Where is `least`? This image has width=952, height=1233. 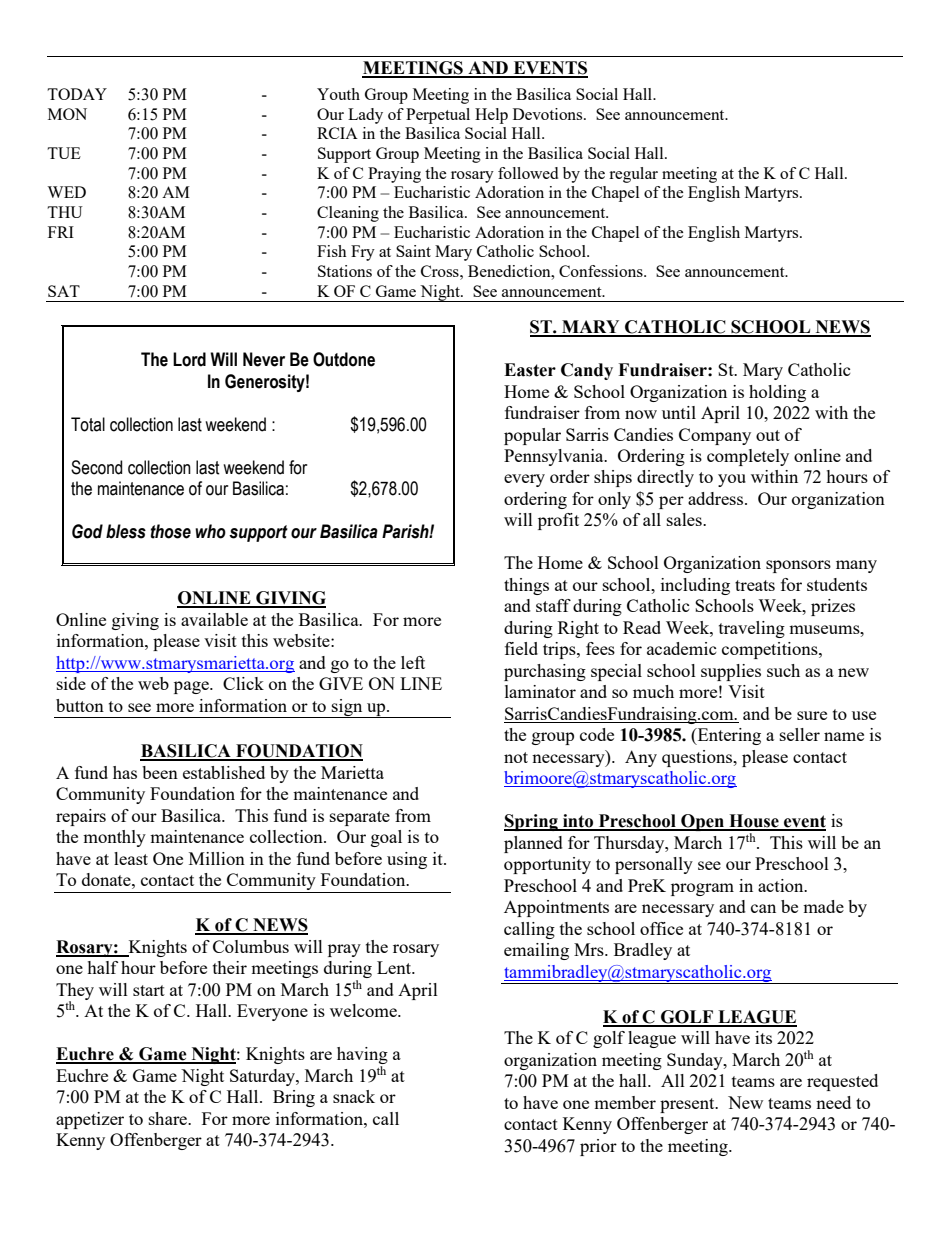 least is located at coordinates (131, 858).
